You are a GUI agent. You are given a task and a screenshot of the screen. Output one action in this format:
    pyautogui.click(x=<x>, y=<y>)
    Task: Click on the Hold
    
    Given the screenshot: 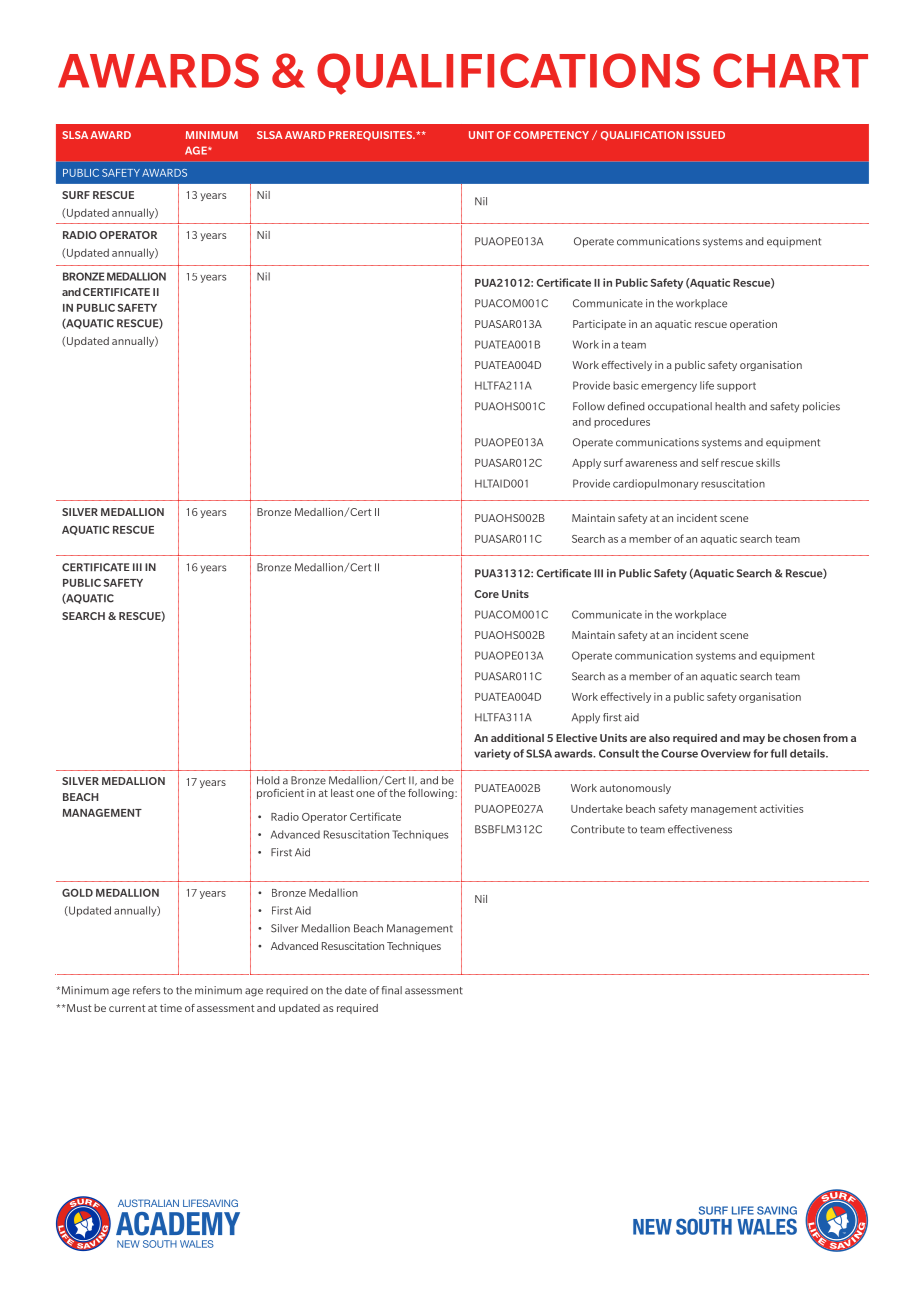 What is the action you would take?
    pyautogui.click(x=268, y=780)
